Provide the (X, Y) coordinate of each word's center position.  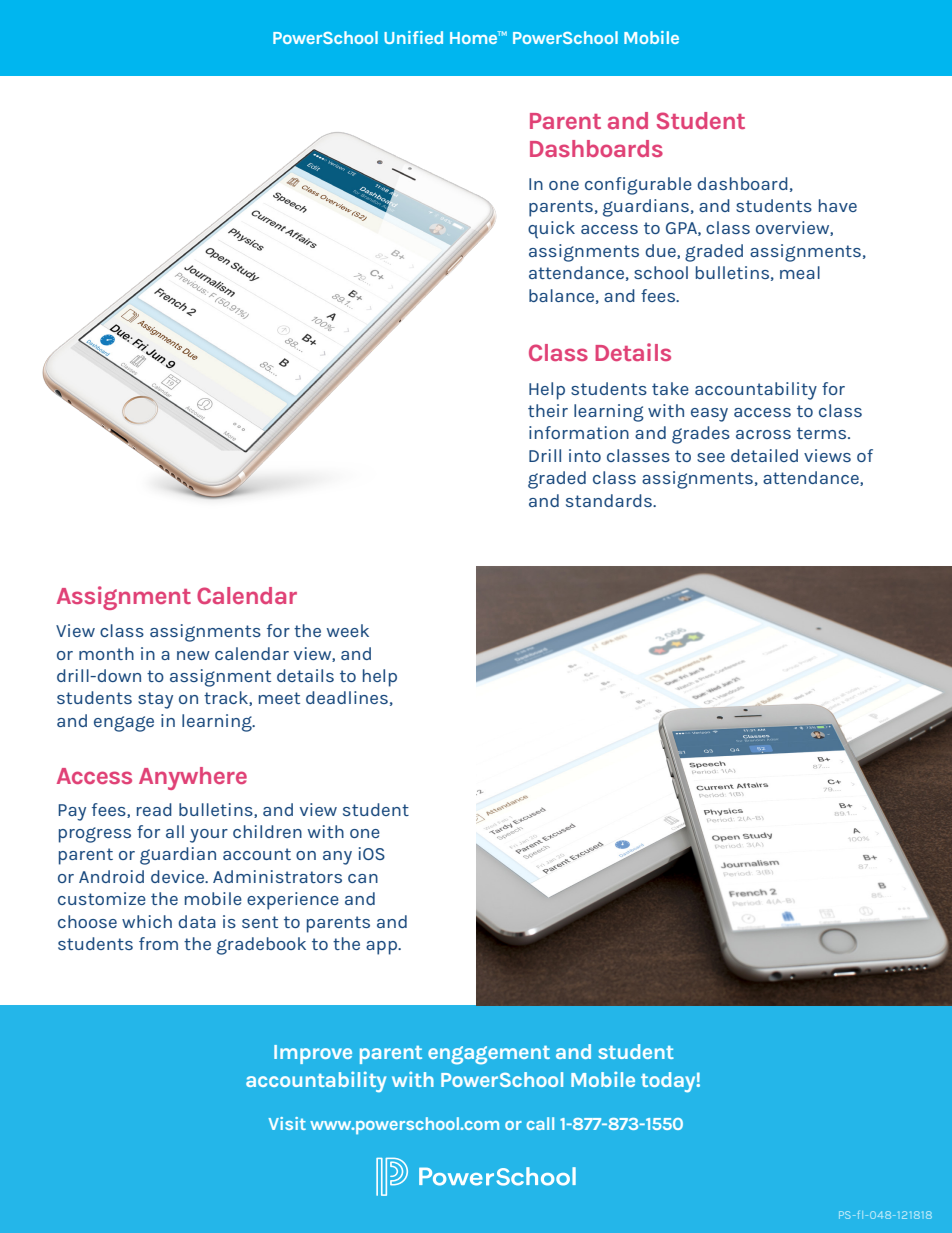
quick (551, 230)
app (382, 948)
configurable (638, 186)
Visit (287, 1123)
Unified (413, 37)
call (540, 1123)
